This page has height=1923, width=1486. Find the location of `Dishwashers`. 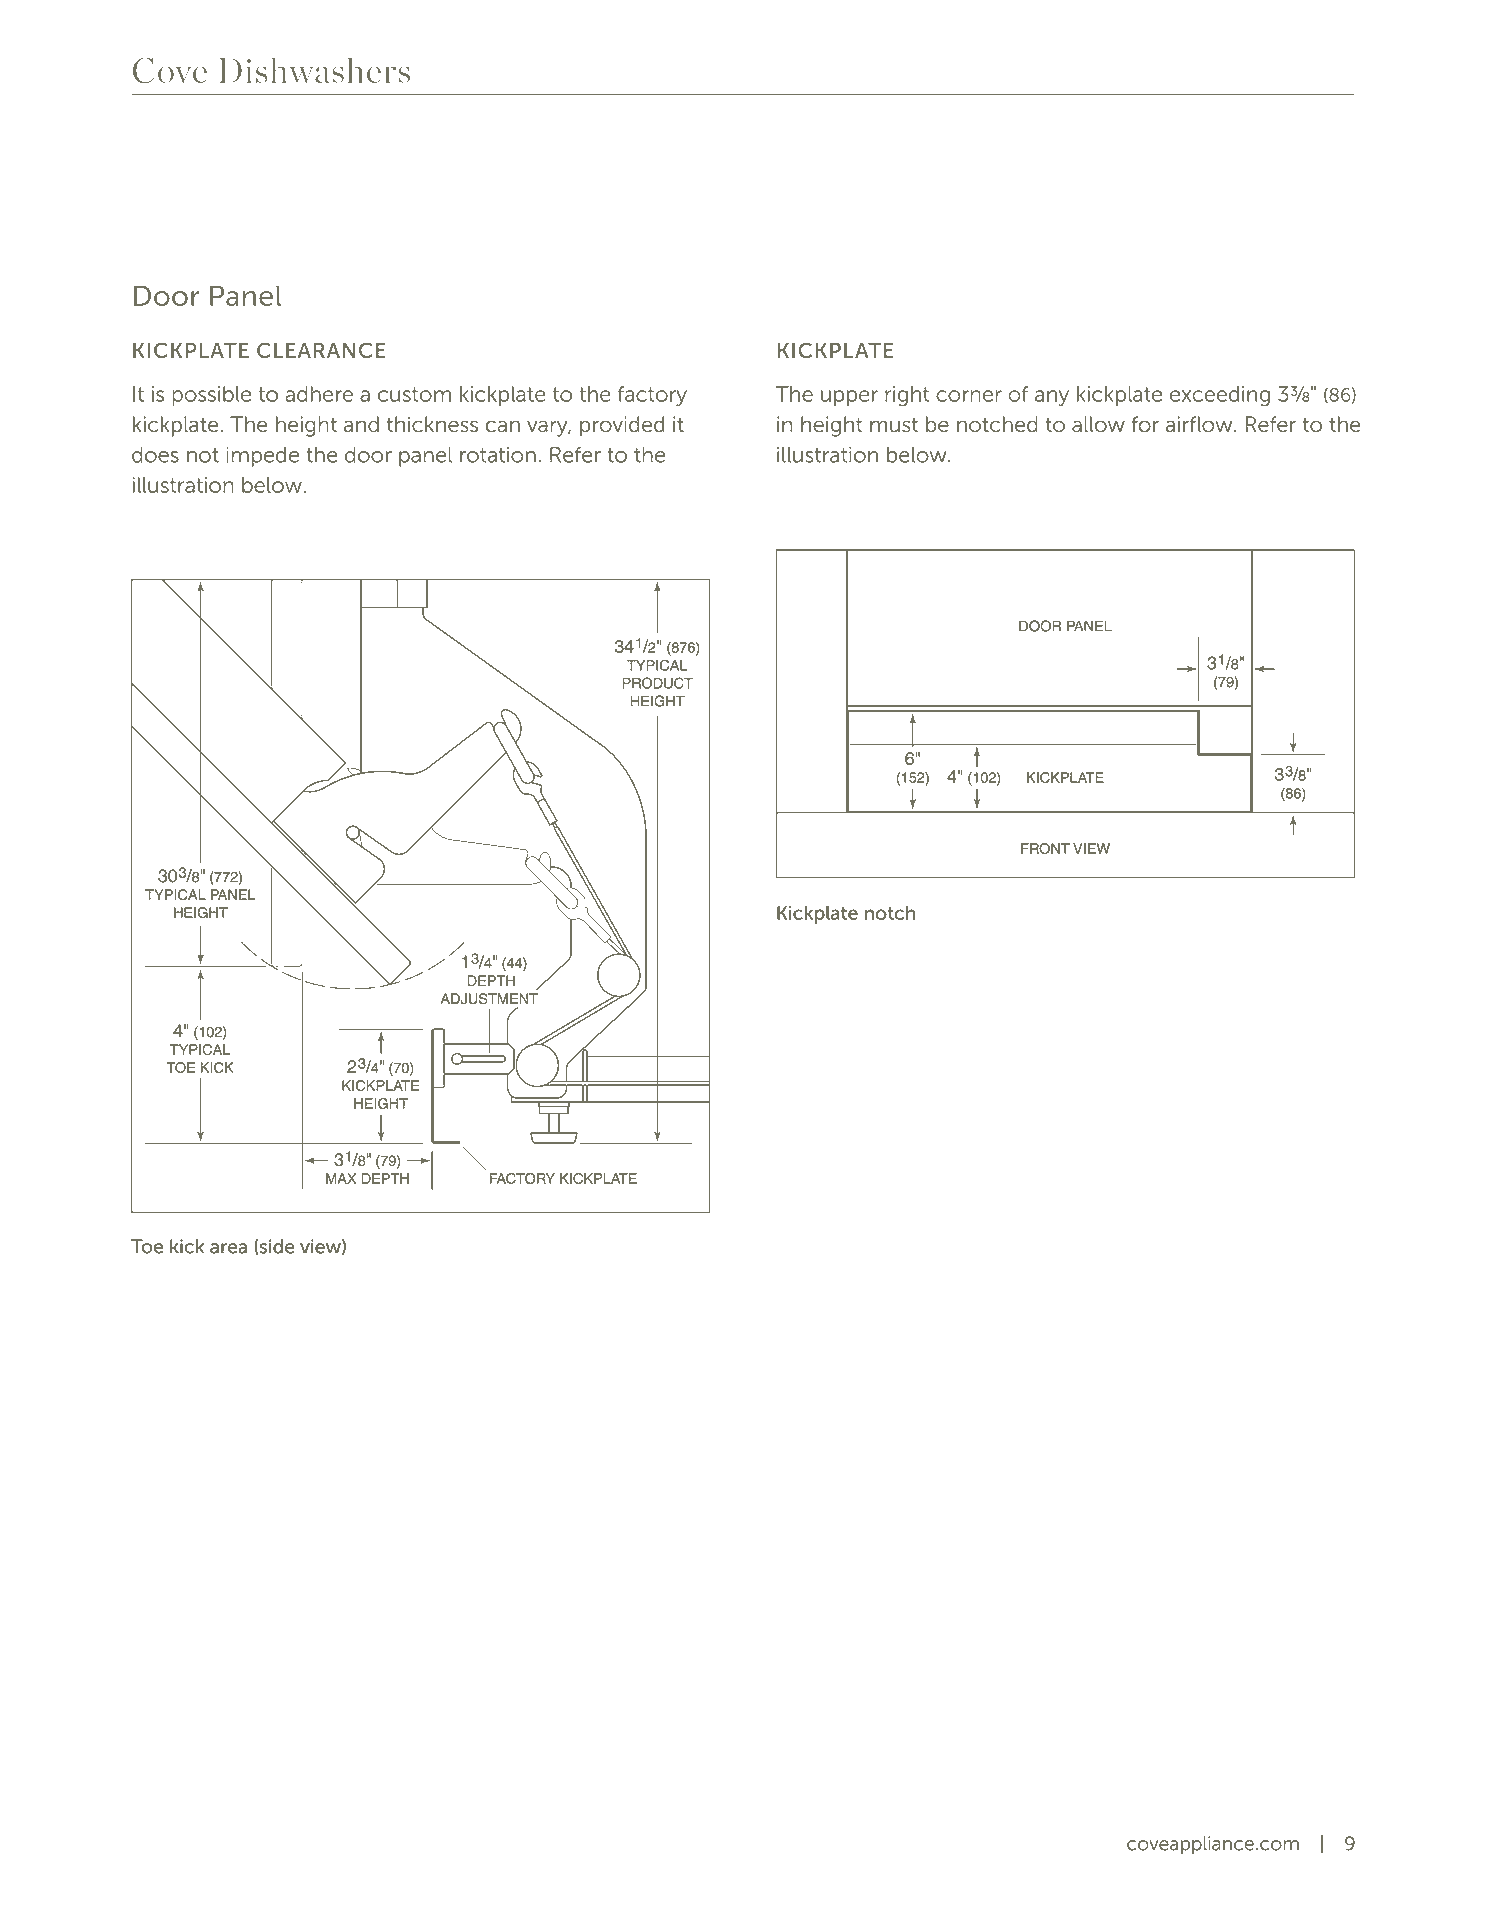

Dishwashers is located at coordinates (314, 70).
